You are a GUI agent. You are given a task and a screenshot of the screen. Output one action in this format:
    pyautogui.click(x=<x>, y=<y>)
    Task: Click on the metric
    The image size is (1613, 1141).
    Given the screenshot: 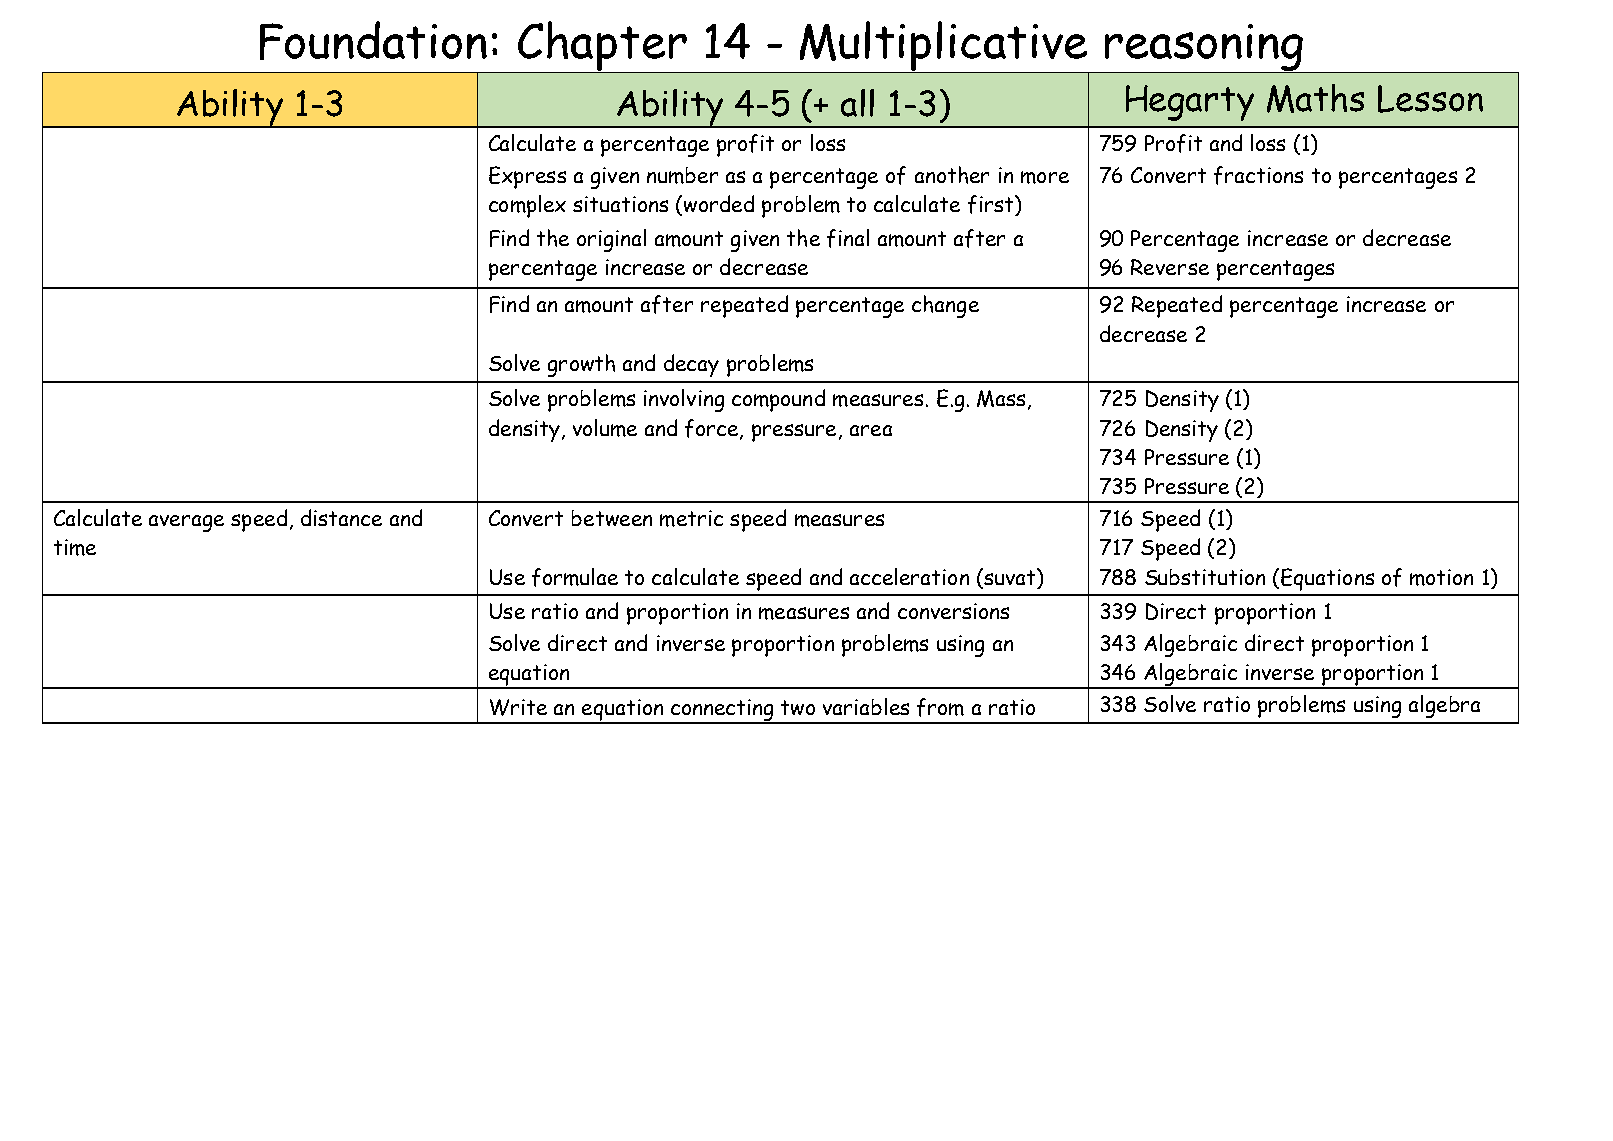 What is the action you would take?
    pyautogui.click(x=691, y=518)
